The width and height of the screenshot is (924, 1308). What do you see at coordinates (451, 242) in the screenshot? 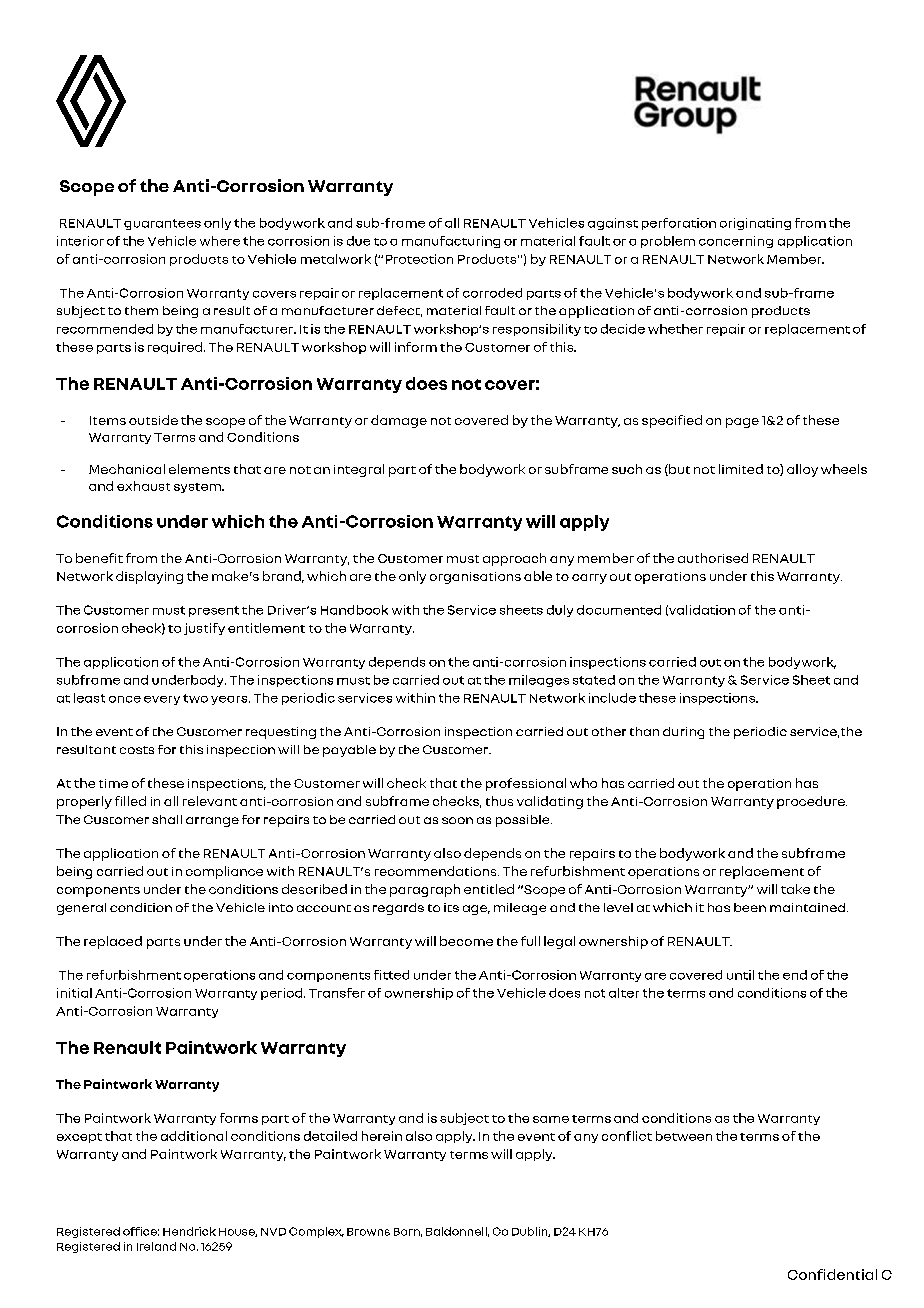
I see `manufacturing` at bounding box center [451, 242].
